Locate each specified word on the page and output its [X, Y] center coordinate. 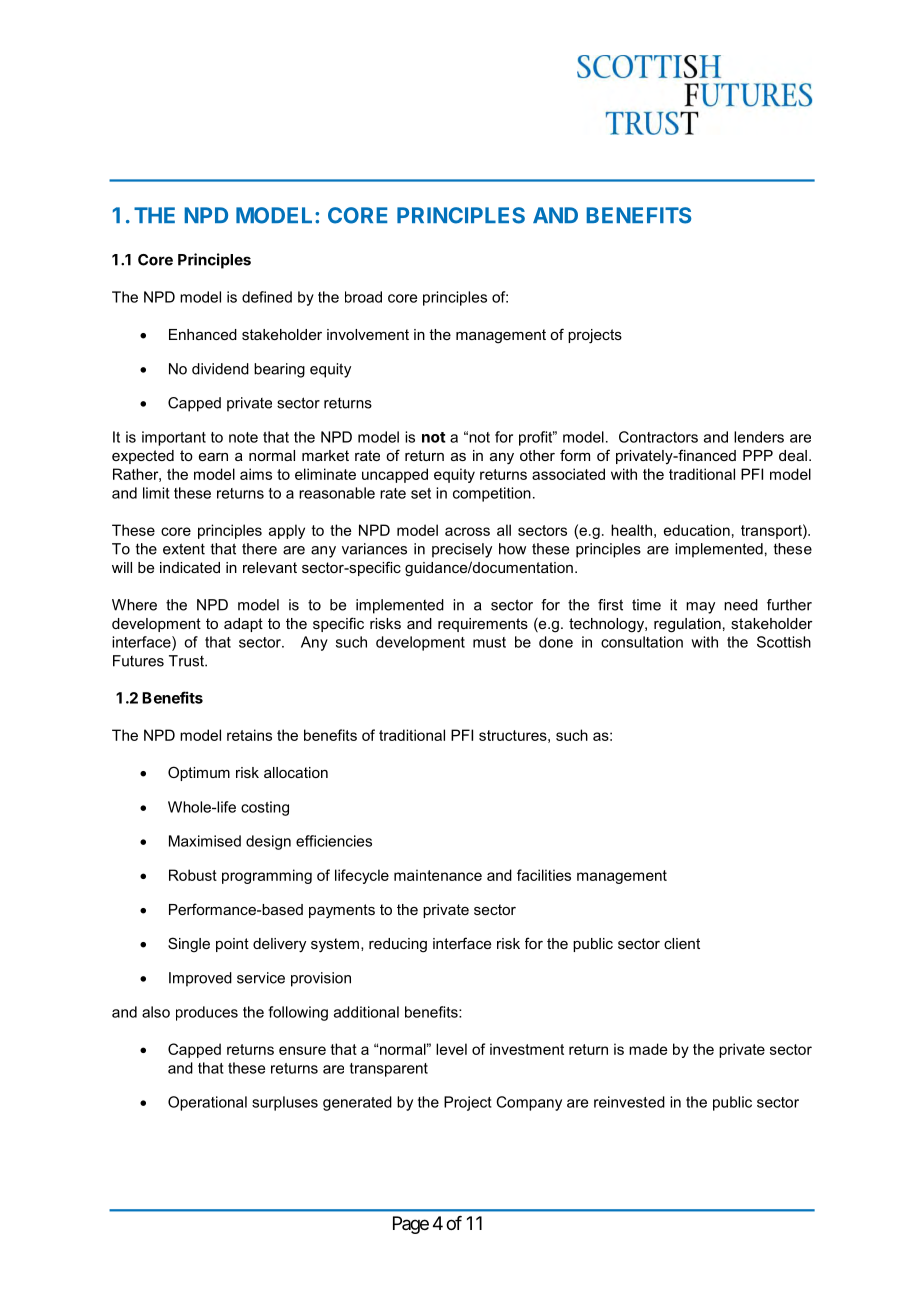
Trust [187, 661]
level [451, 1049]
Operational [207, 1103]
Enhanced [203, 334]
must [489, 642]
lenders [759, 437]
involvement [368, 334]
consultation [642, 642]
